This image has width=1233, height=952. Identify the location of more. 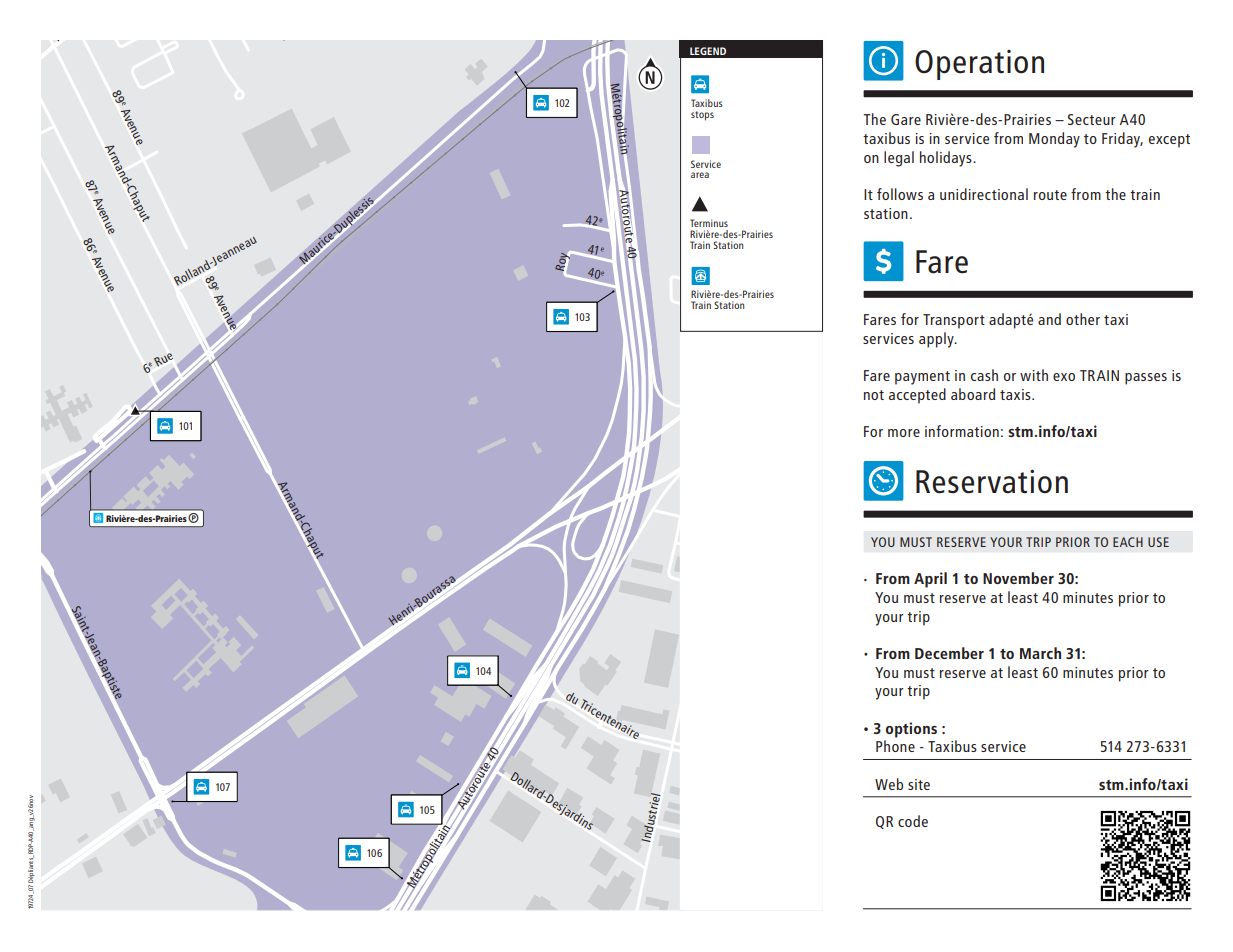
(904, 433).
